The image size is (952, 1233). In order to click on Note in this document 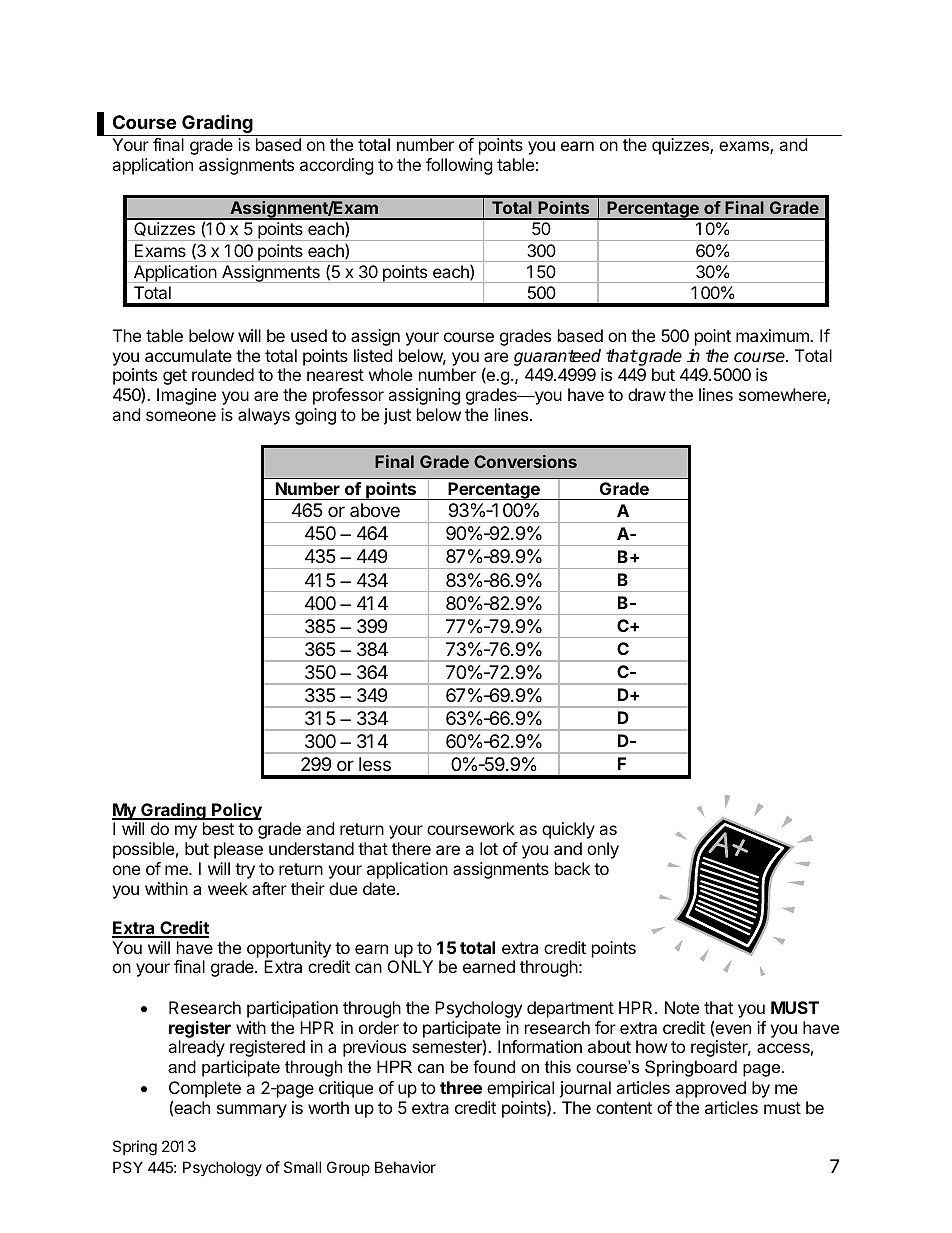, I will do `click(682, 1007)`.
